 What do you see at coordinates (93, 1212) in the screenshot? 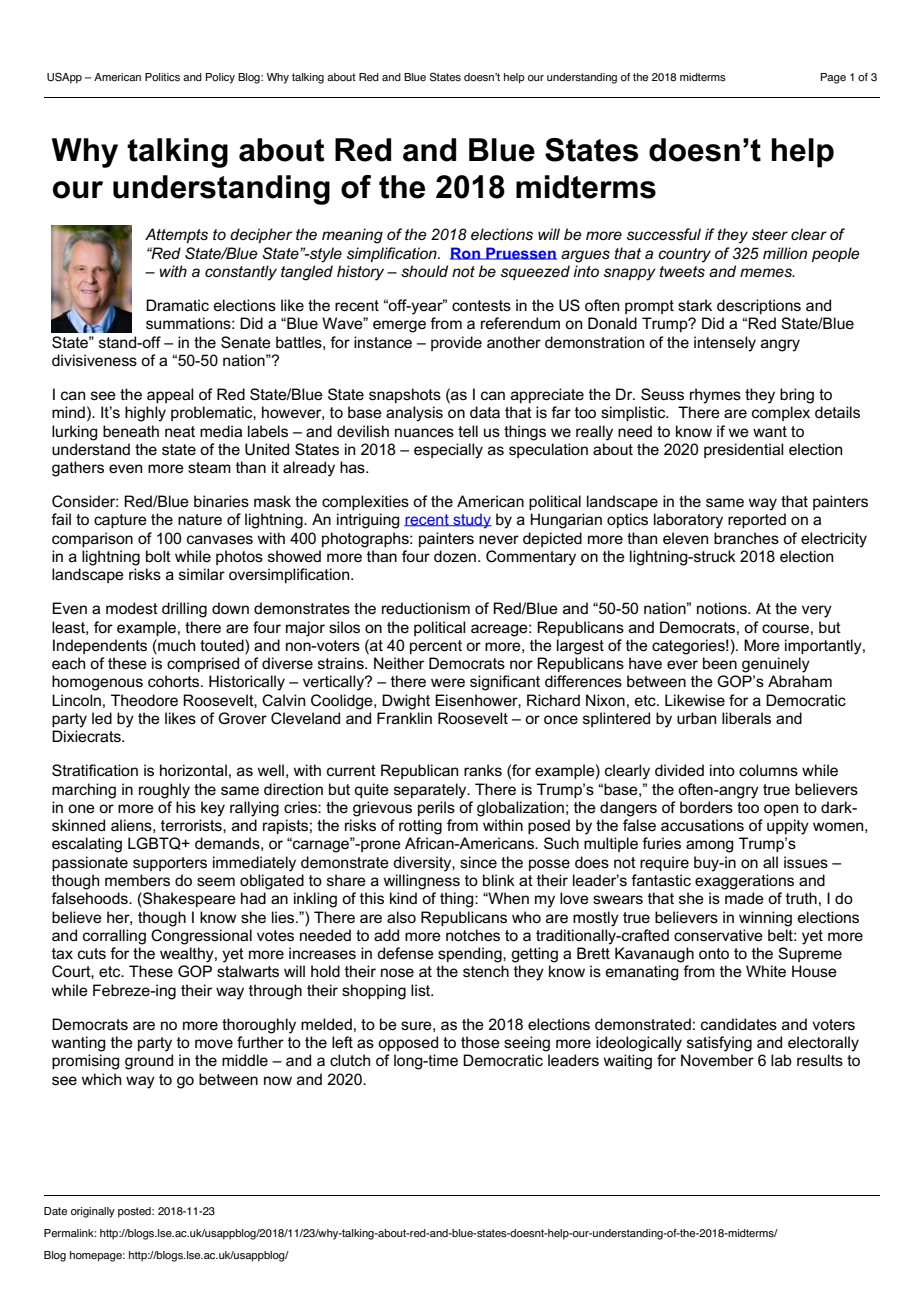
I see `originally` at bounding box center [93, 1212].
